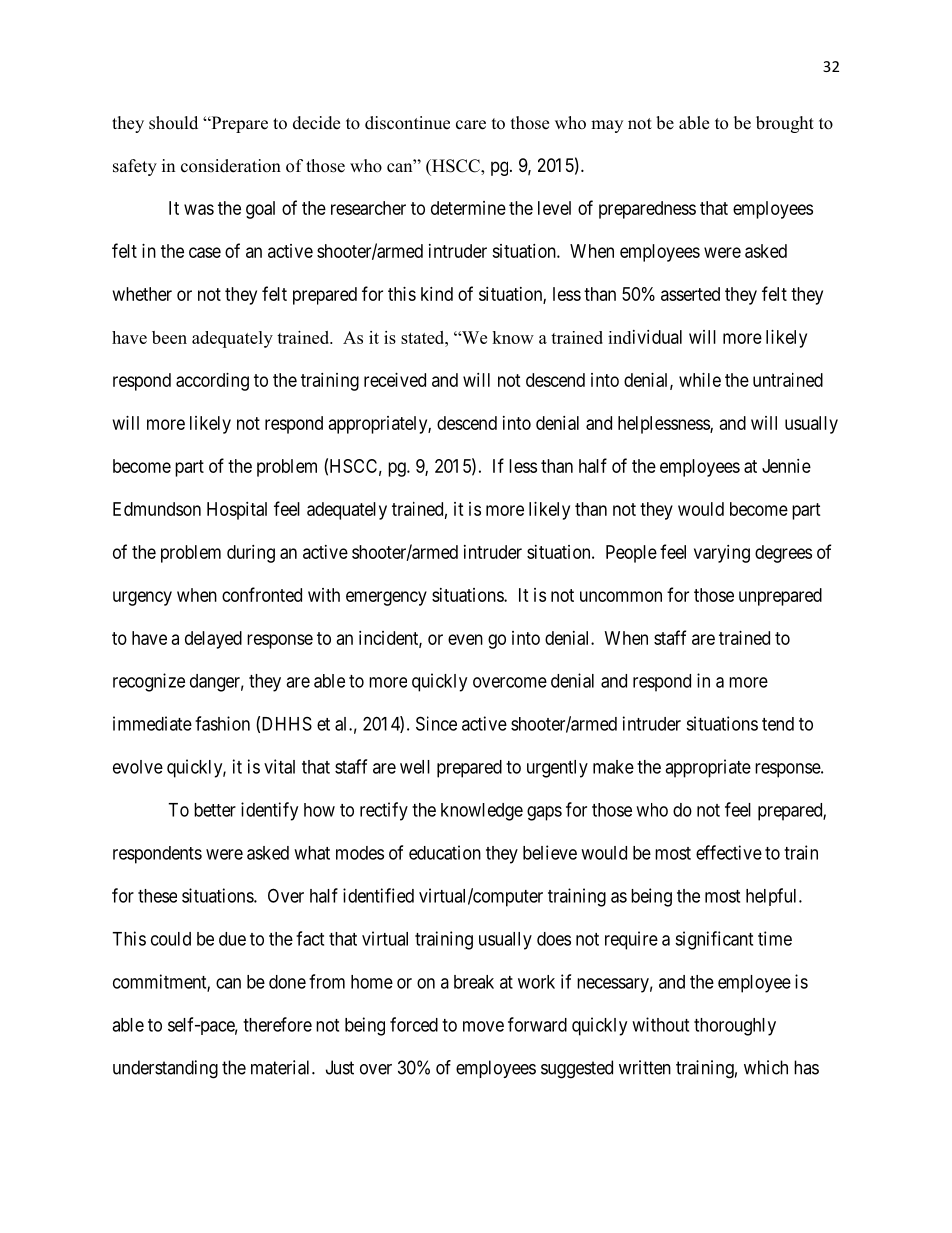  What do you see at coordinates (483, 1026) in the document?
I see `move` at bounding box center [483, 1026].
